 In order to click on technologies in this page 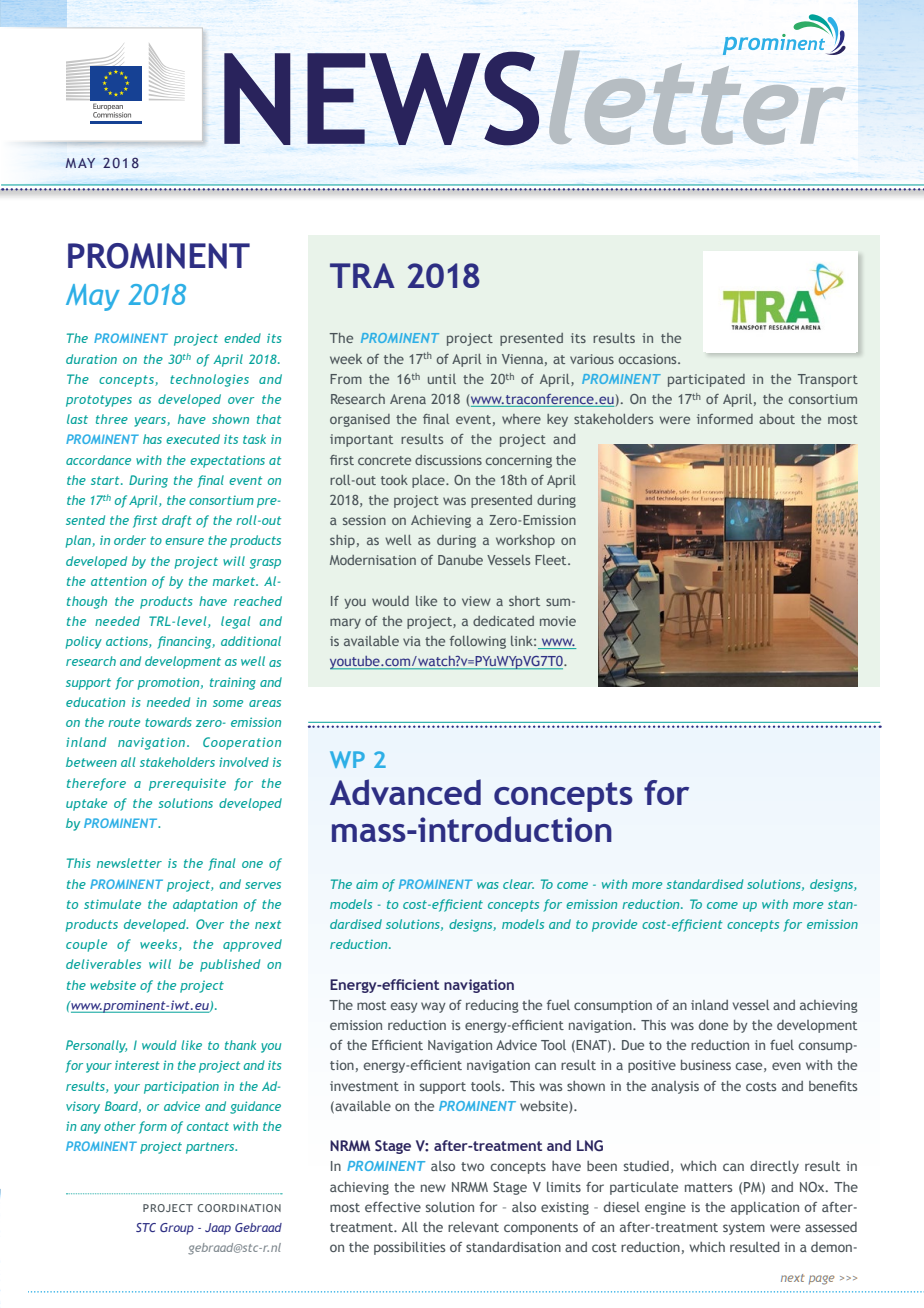, I will do `click(209, 380)`.
